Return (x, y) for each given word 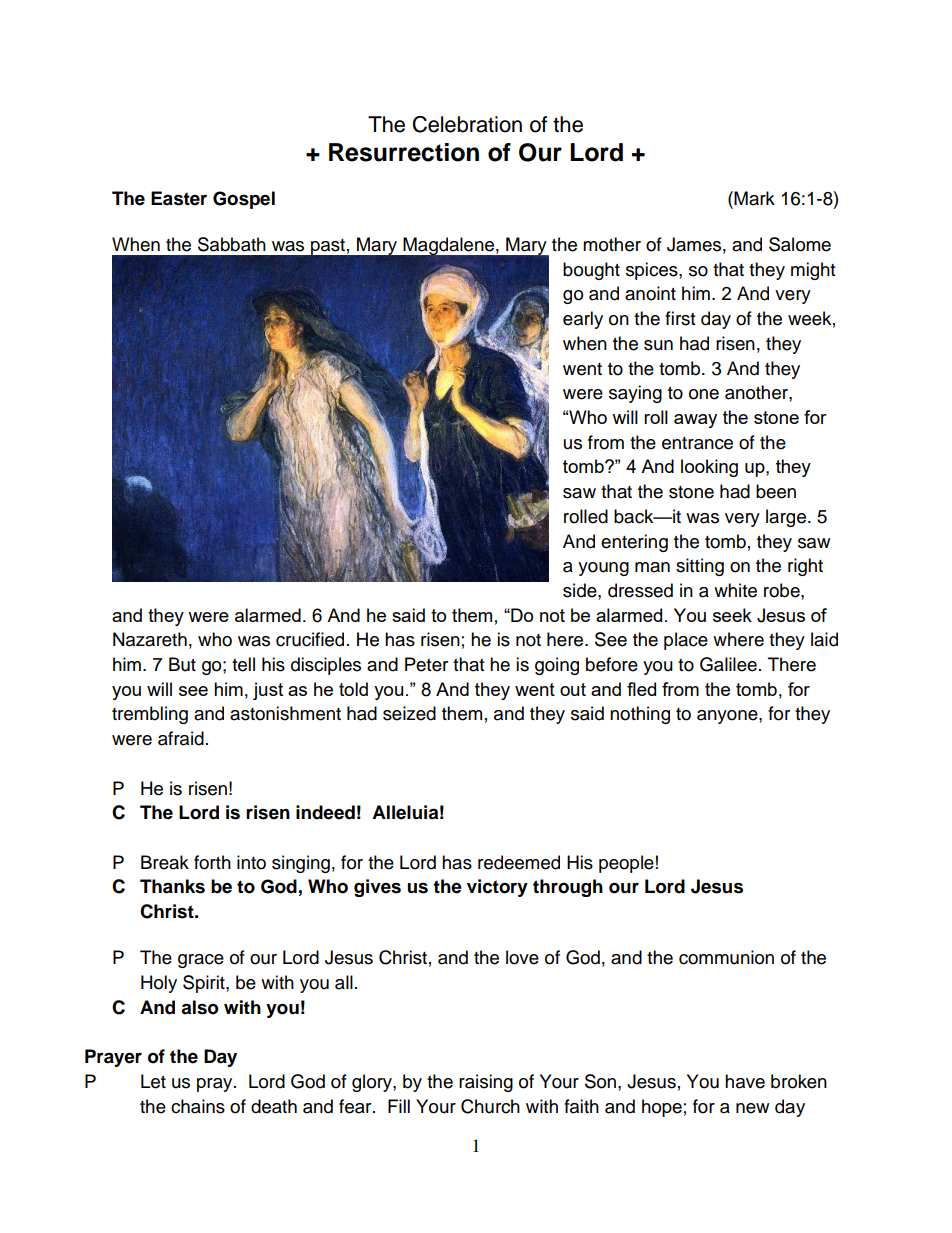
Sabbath (232, 244)
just (268, 691)
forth (212, 862)
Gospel (244, 200)
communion (726, 957)
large (786, 518)
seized (409, 713)
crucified (310, 639)
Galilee (728, 664)
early (583, 320)
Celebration (467, 124)
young (603, 569)
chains (198, 1106)
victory (497, 888)
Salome (800, 244)
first (680, 318)
